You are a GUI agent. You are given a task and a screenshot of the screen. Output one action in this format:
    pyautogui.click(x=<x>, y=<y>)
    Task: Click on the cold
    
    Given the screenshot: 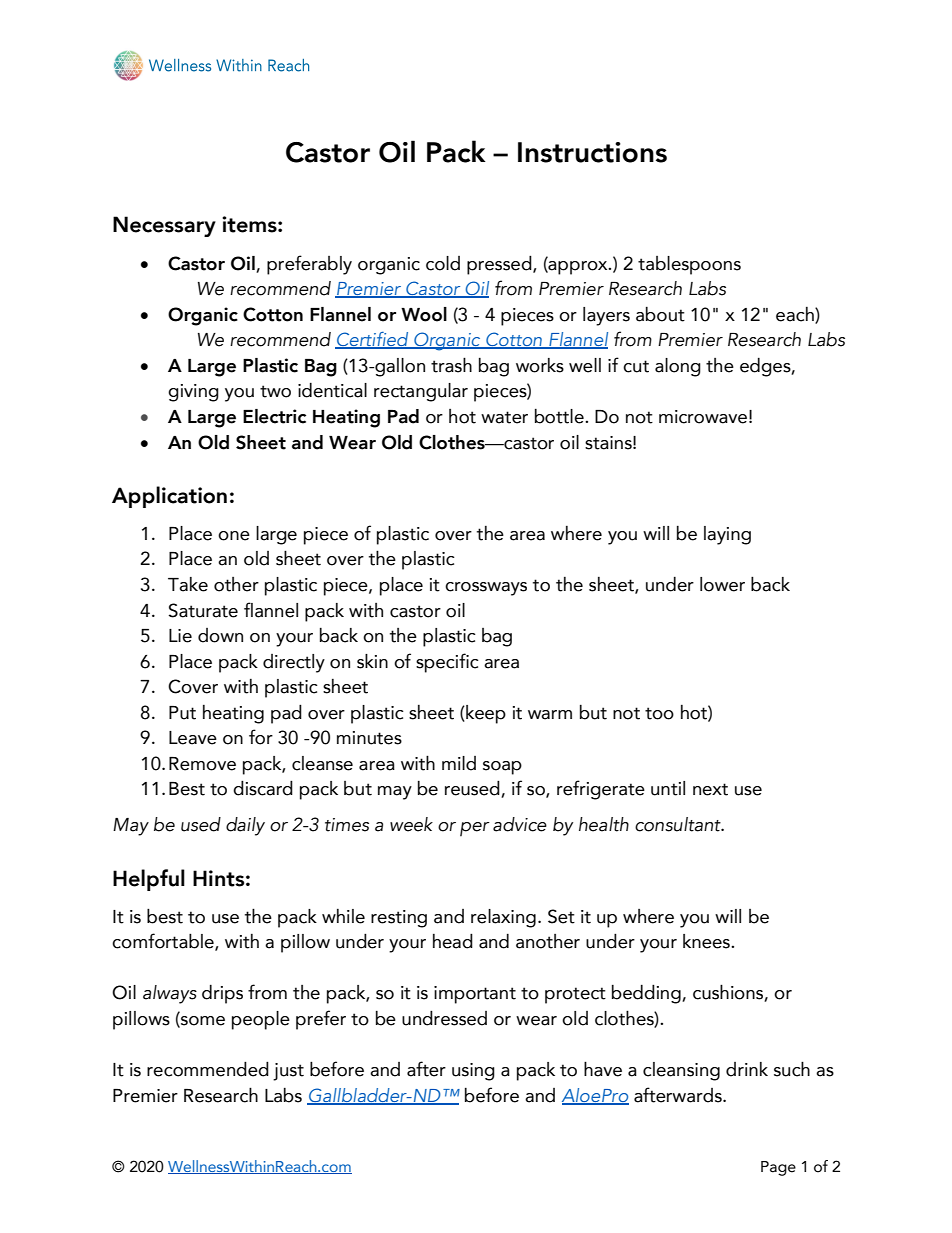 What is the action you would take?
    pyautogui.click(x=443, y=263)
